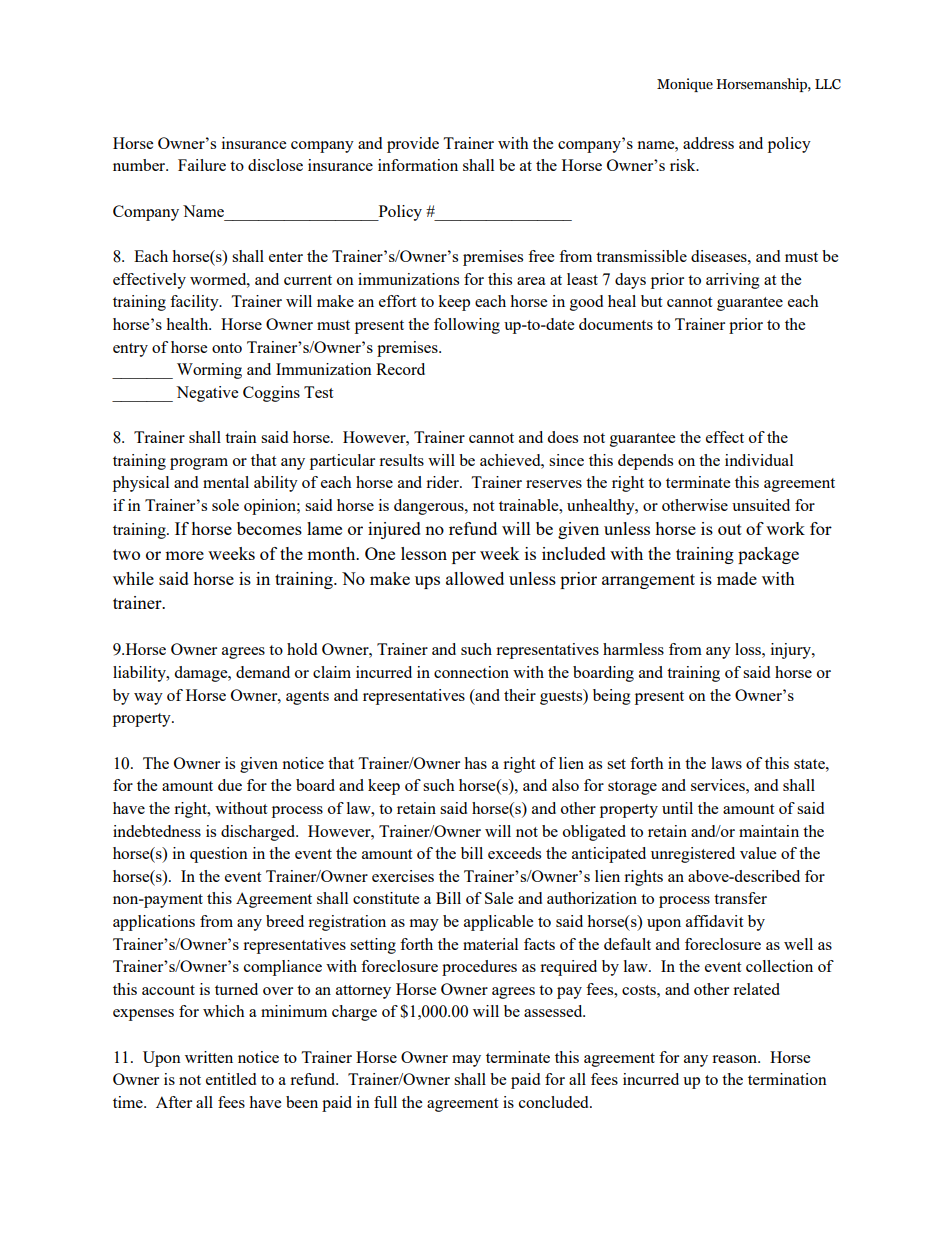  What do you see at coordinates (184, 555) in the screenshot?
I see `more` at bounding box center [184, 555].
